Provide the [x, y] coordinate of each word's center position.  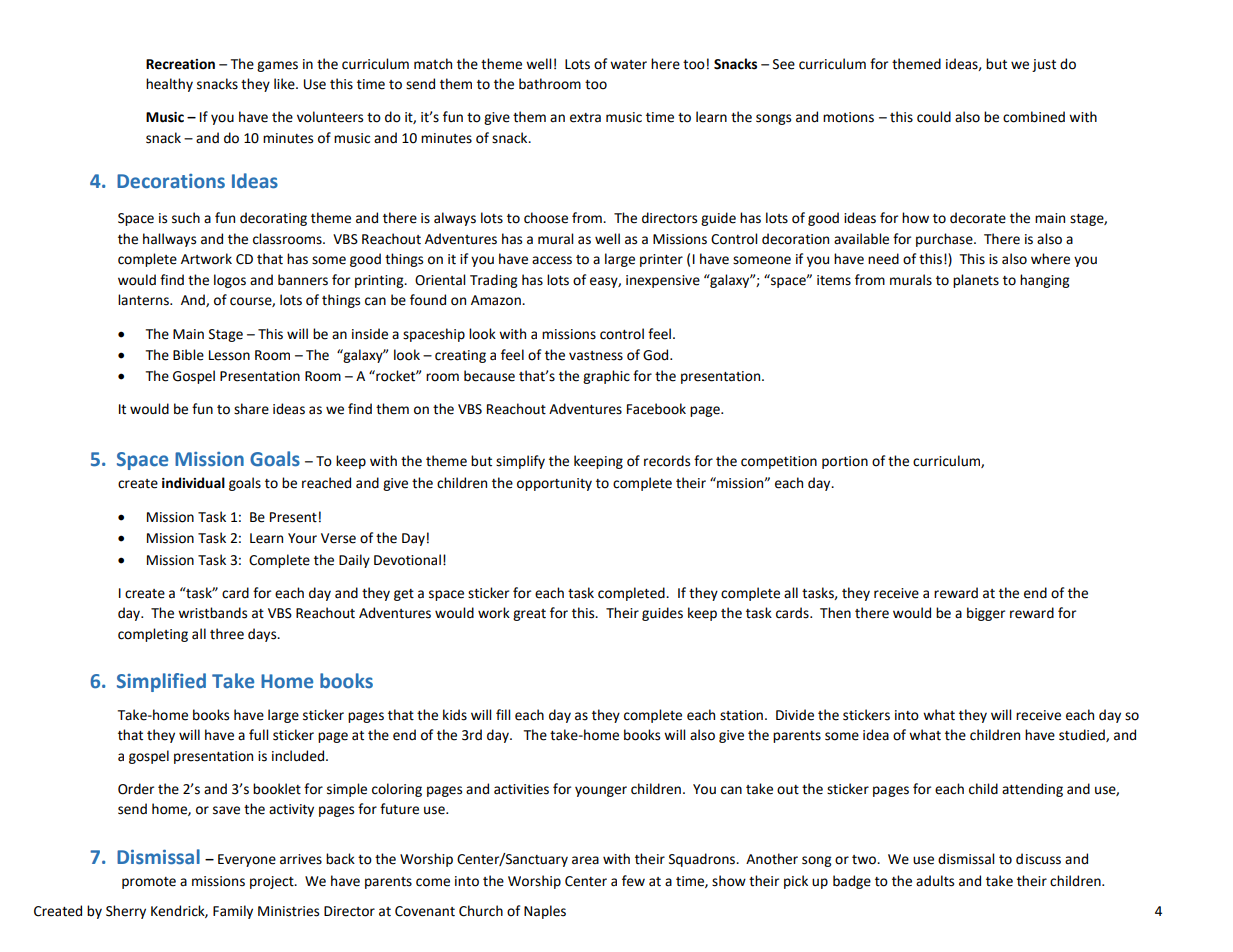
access [552, 260]
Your [302, 538]
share [251, 409]
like [285, 84]
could [934, 117]
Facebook [656, 409]
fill [503, 714]
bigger [986, 614]
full [258, 735]
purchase [945, 240]
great [529, 615]
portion [845, 462]
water [628, 65]
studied [1083, 735]
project [273, 882]
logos [230, 281]
